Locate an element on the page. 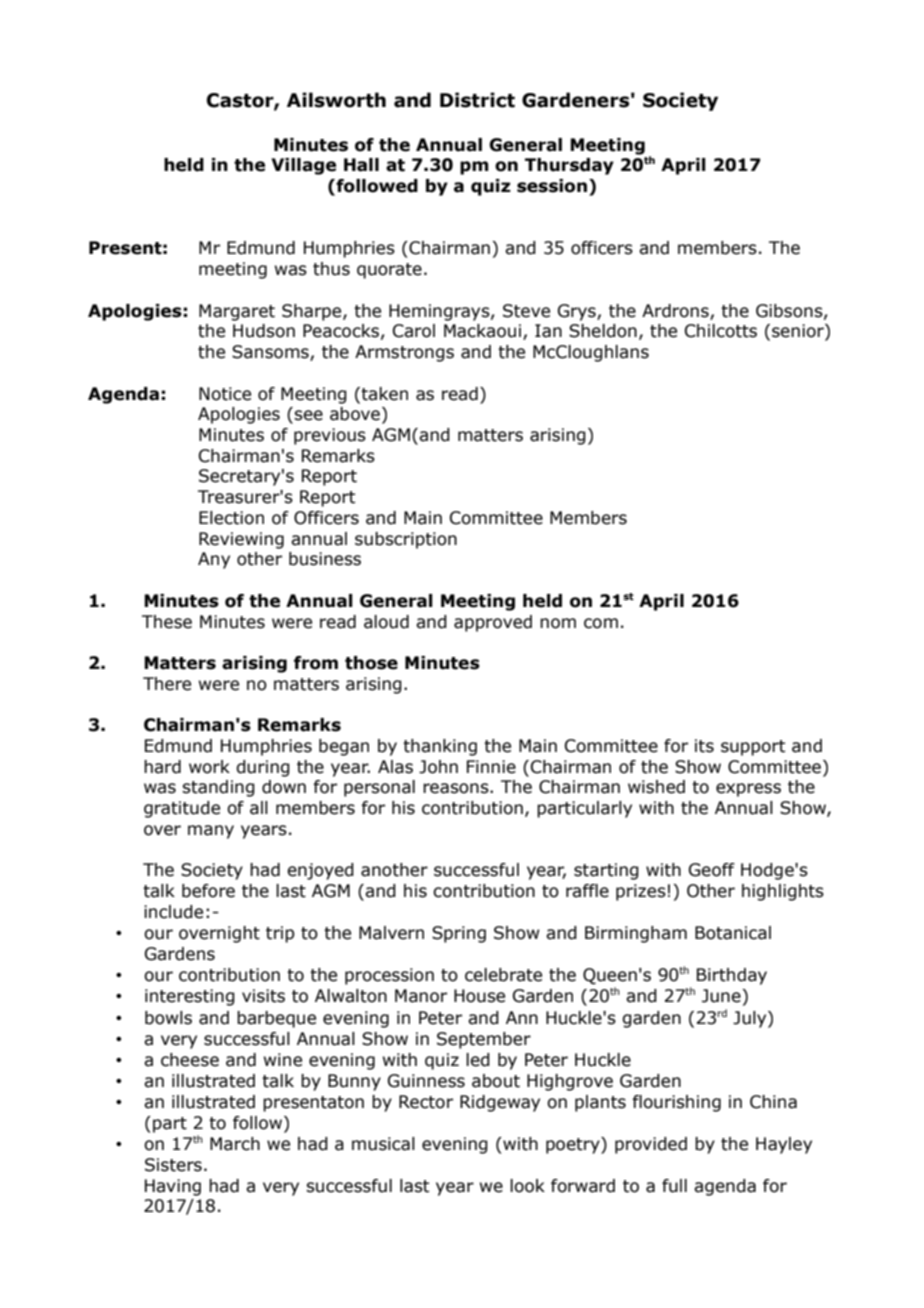  These is located at coordinates (167, 622).
